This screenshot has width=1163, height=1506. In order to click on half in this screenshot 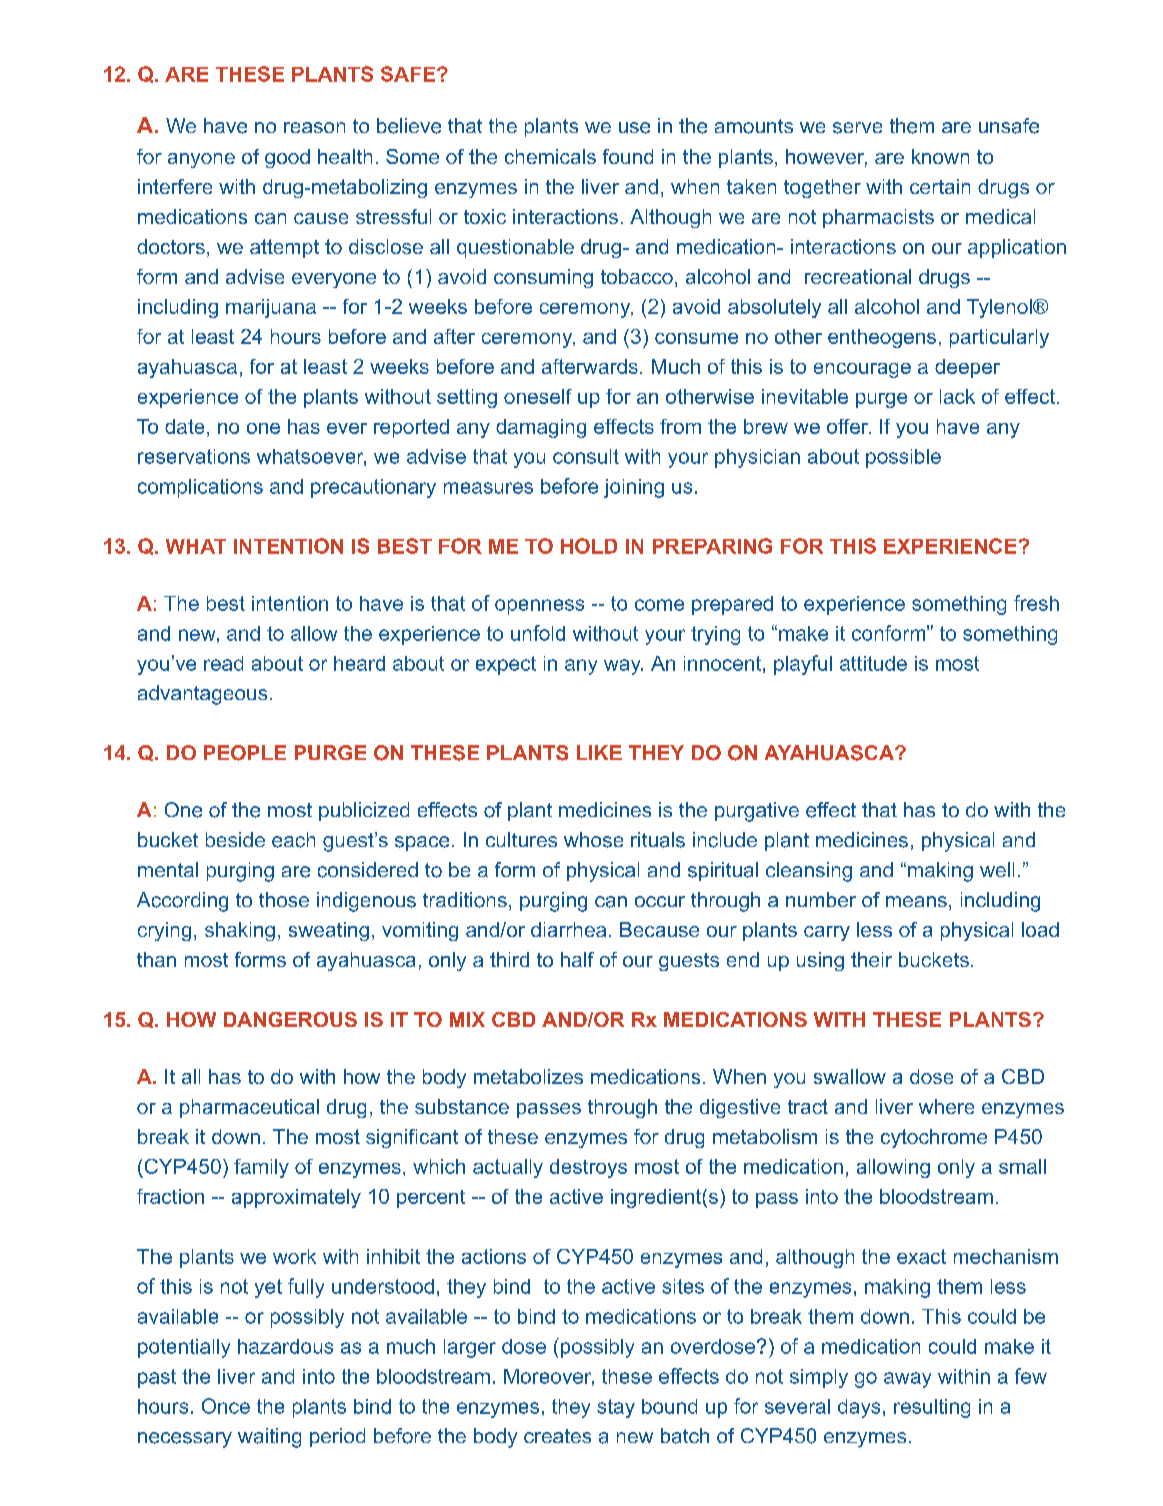, I will do `click(577, 959)`.
